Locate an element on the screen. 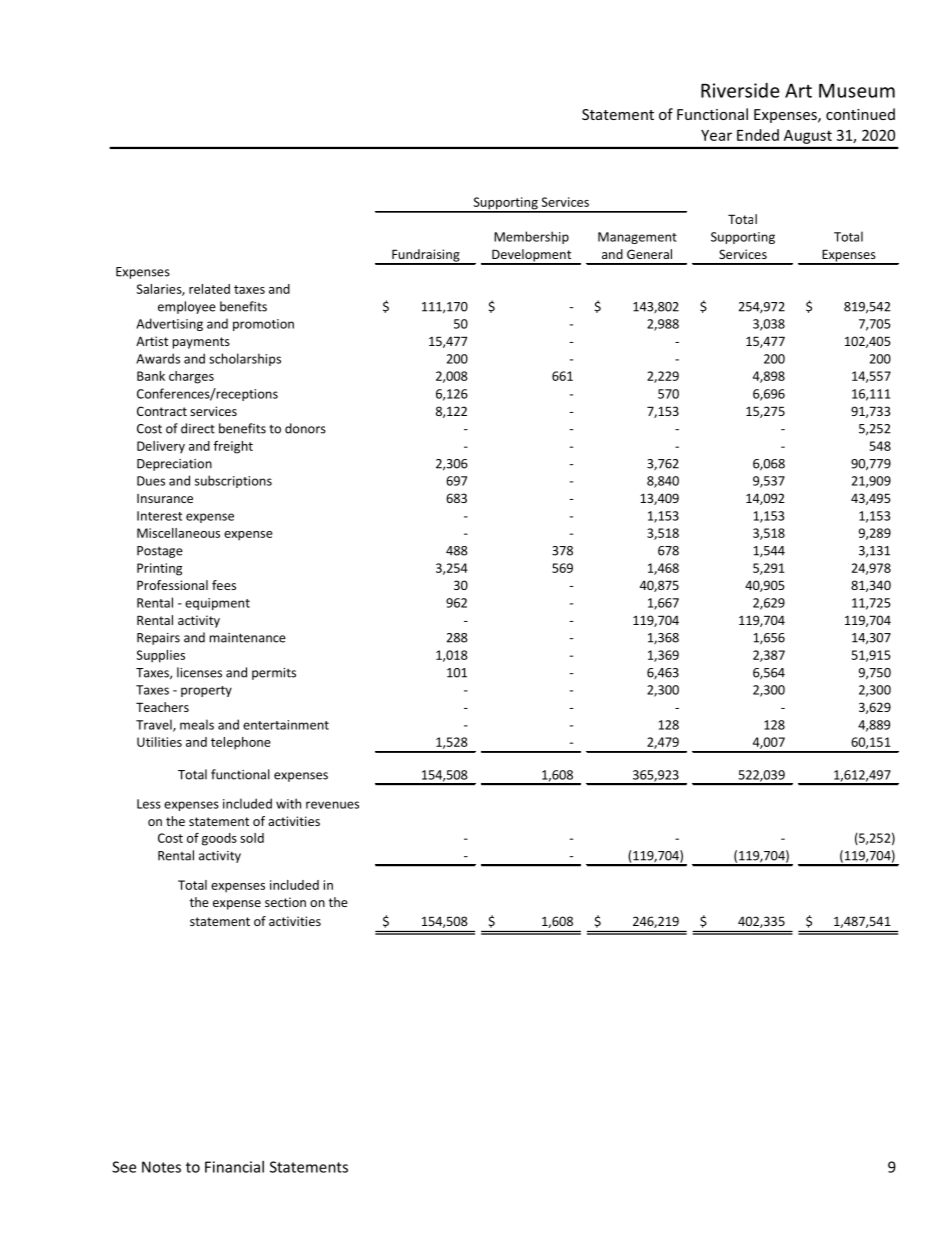 This screenshot has height=1233, width=952. section is located at coordinates (285, 902).
